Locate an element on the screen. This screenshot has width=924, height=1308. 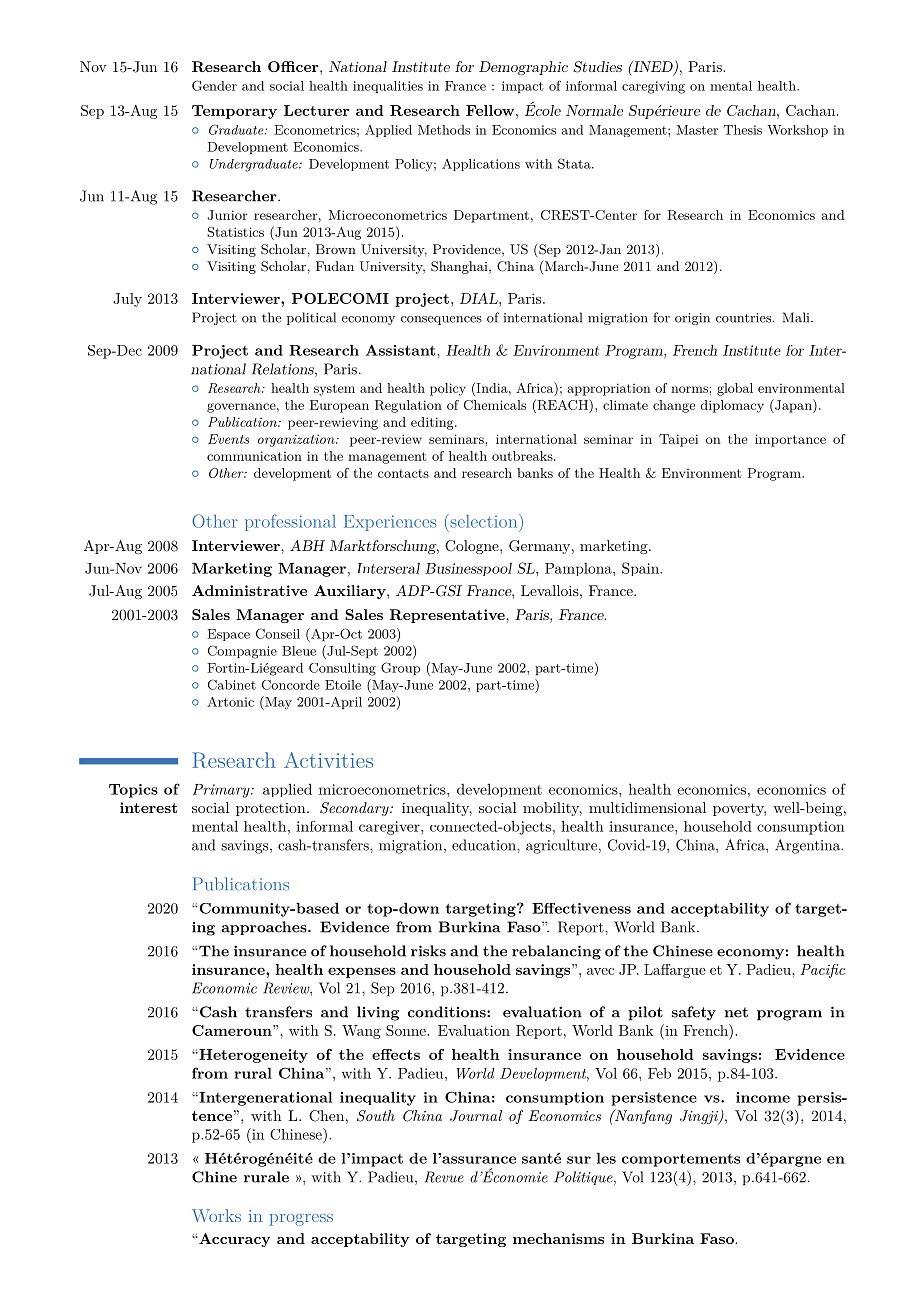
Representative is located at coordinates (448, 616).
